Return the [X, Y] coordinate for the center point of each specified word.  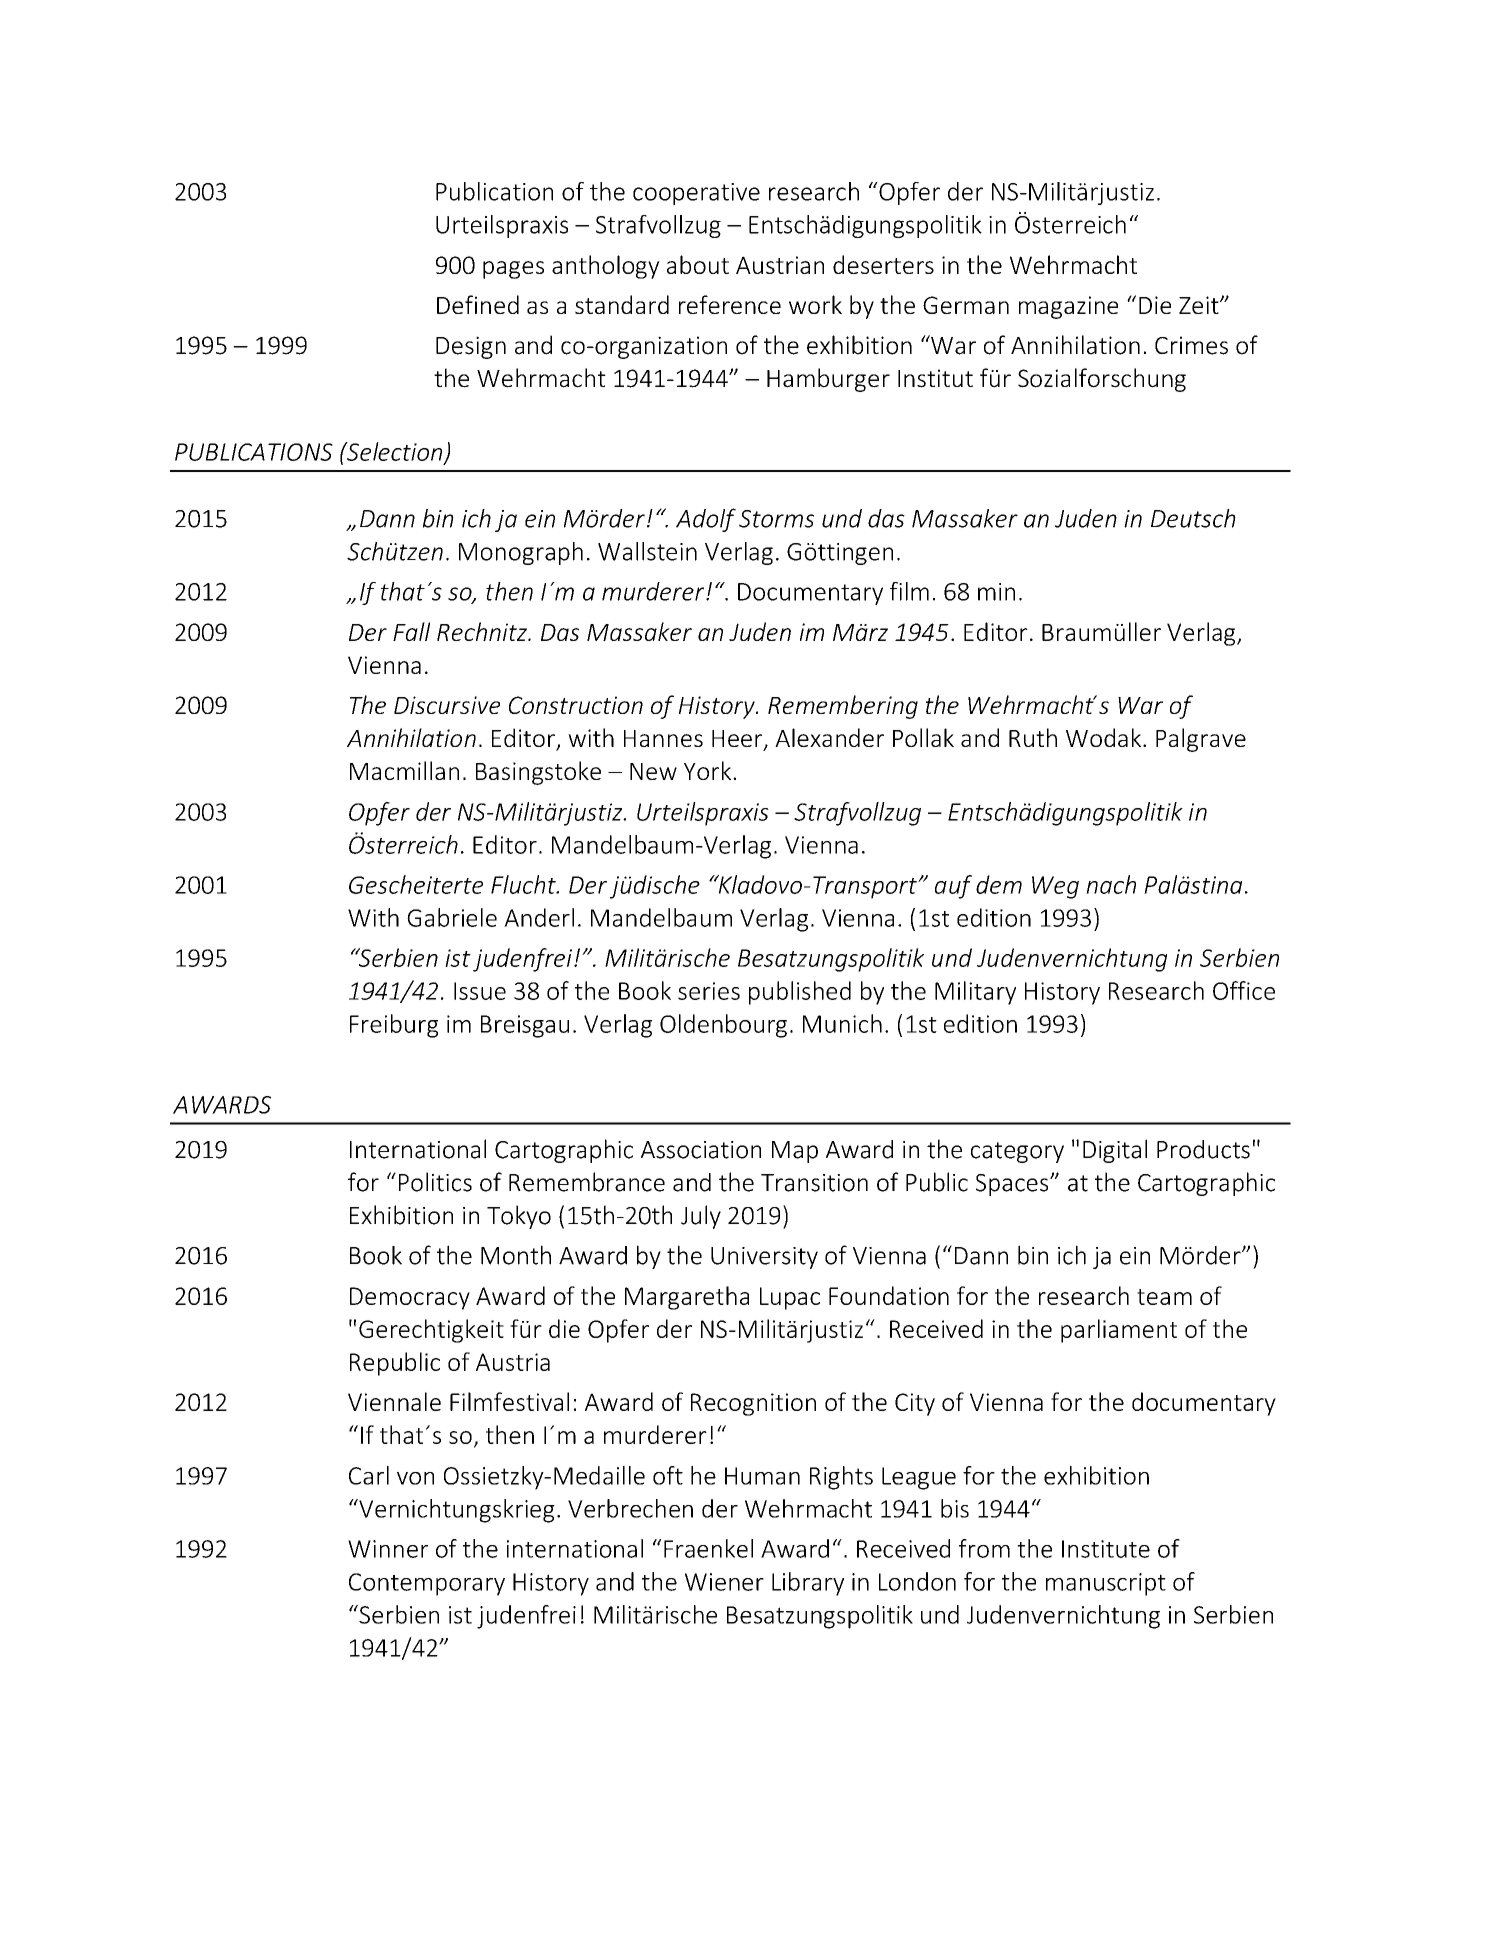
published [800, 993]
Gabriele [452, 917]
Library [808, 1584]
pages [513, 270]
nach [1111, 884]
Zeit [1200, 305]
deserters [883, 264]
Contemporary [427, 1584]
